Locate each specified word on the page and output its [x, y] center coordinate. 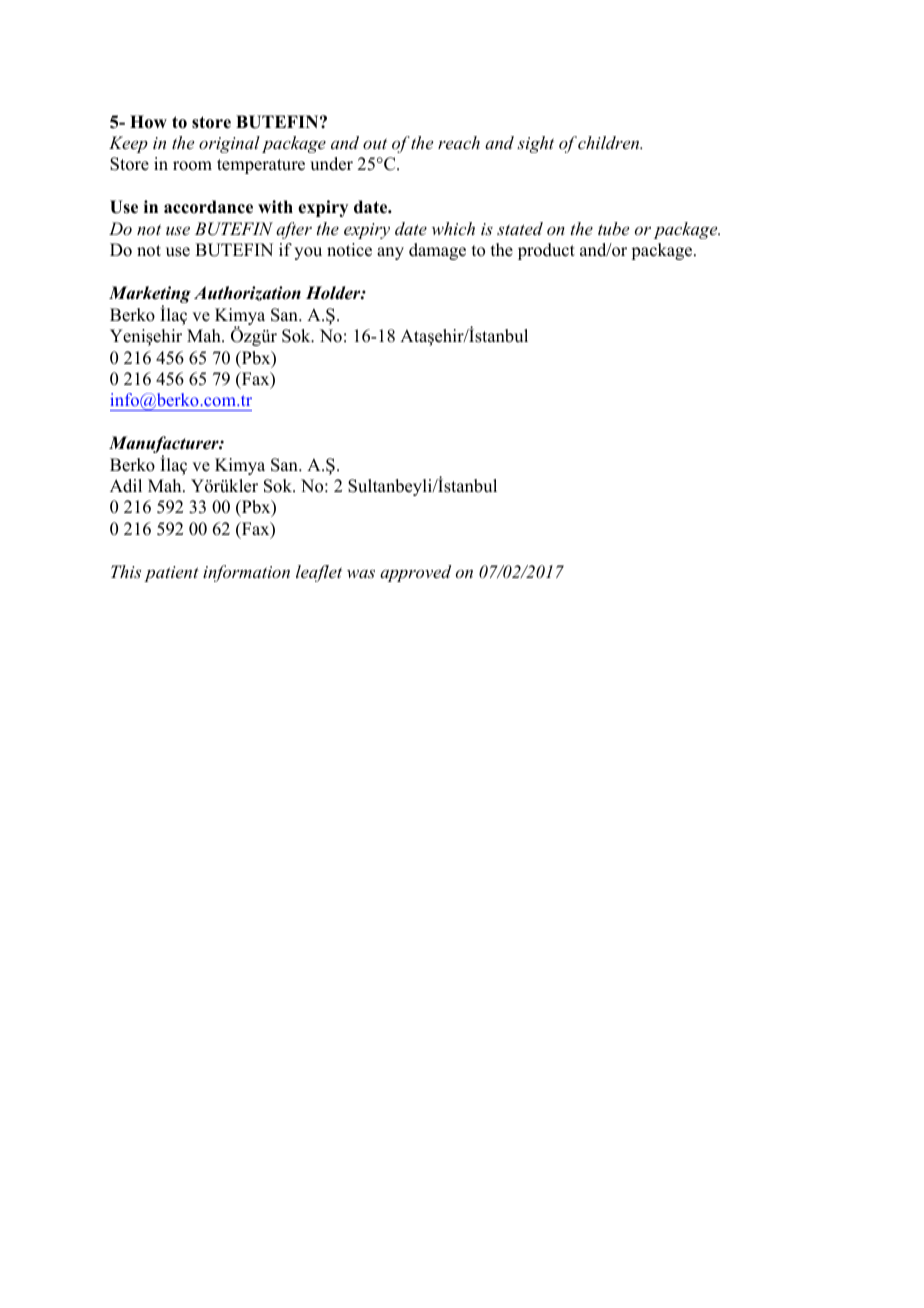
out [375, 143]
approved [415, 573]
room [192, 166]
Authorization [247, 293]
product [546, 251]
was [361, 573]
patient [171, 574]
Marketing [150, 296]
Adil [126, 486]
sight [535, 144]
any [390, 253]
